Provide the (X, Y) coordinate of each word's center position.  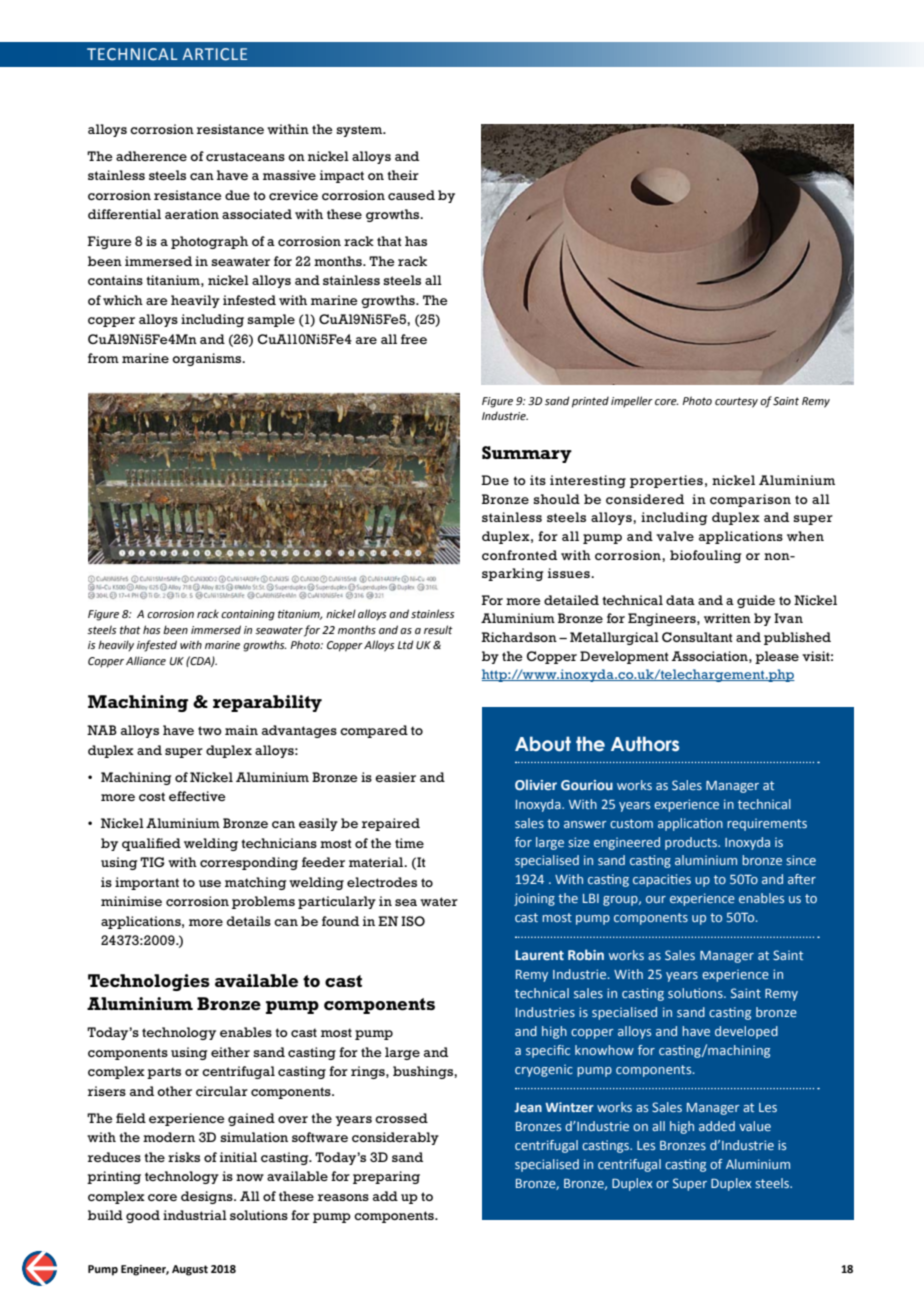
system (360, 131)
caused (411, 195)
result (438, 629)
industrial (195, 1215)
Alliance (146, 660)
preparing (386, 1177)
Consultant (697, 637)
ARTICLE (214, 54)
